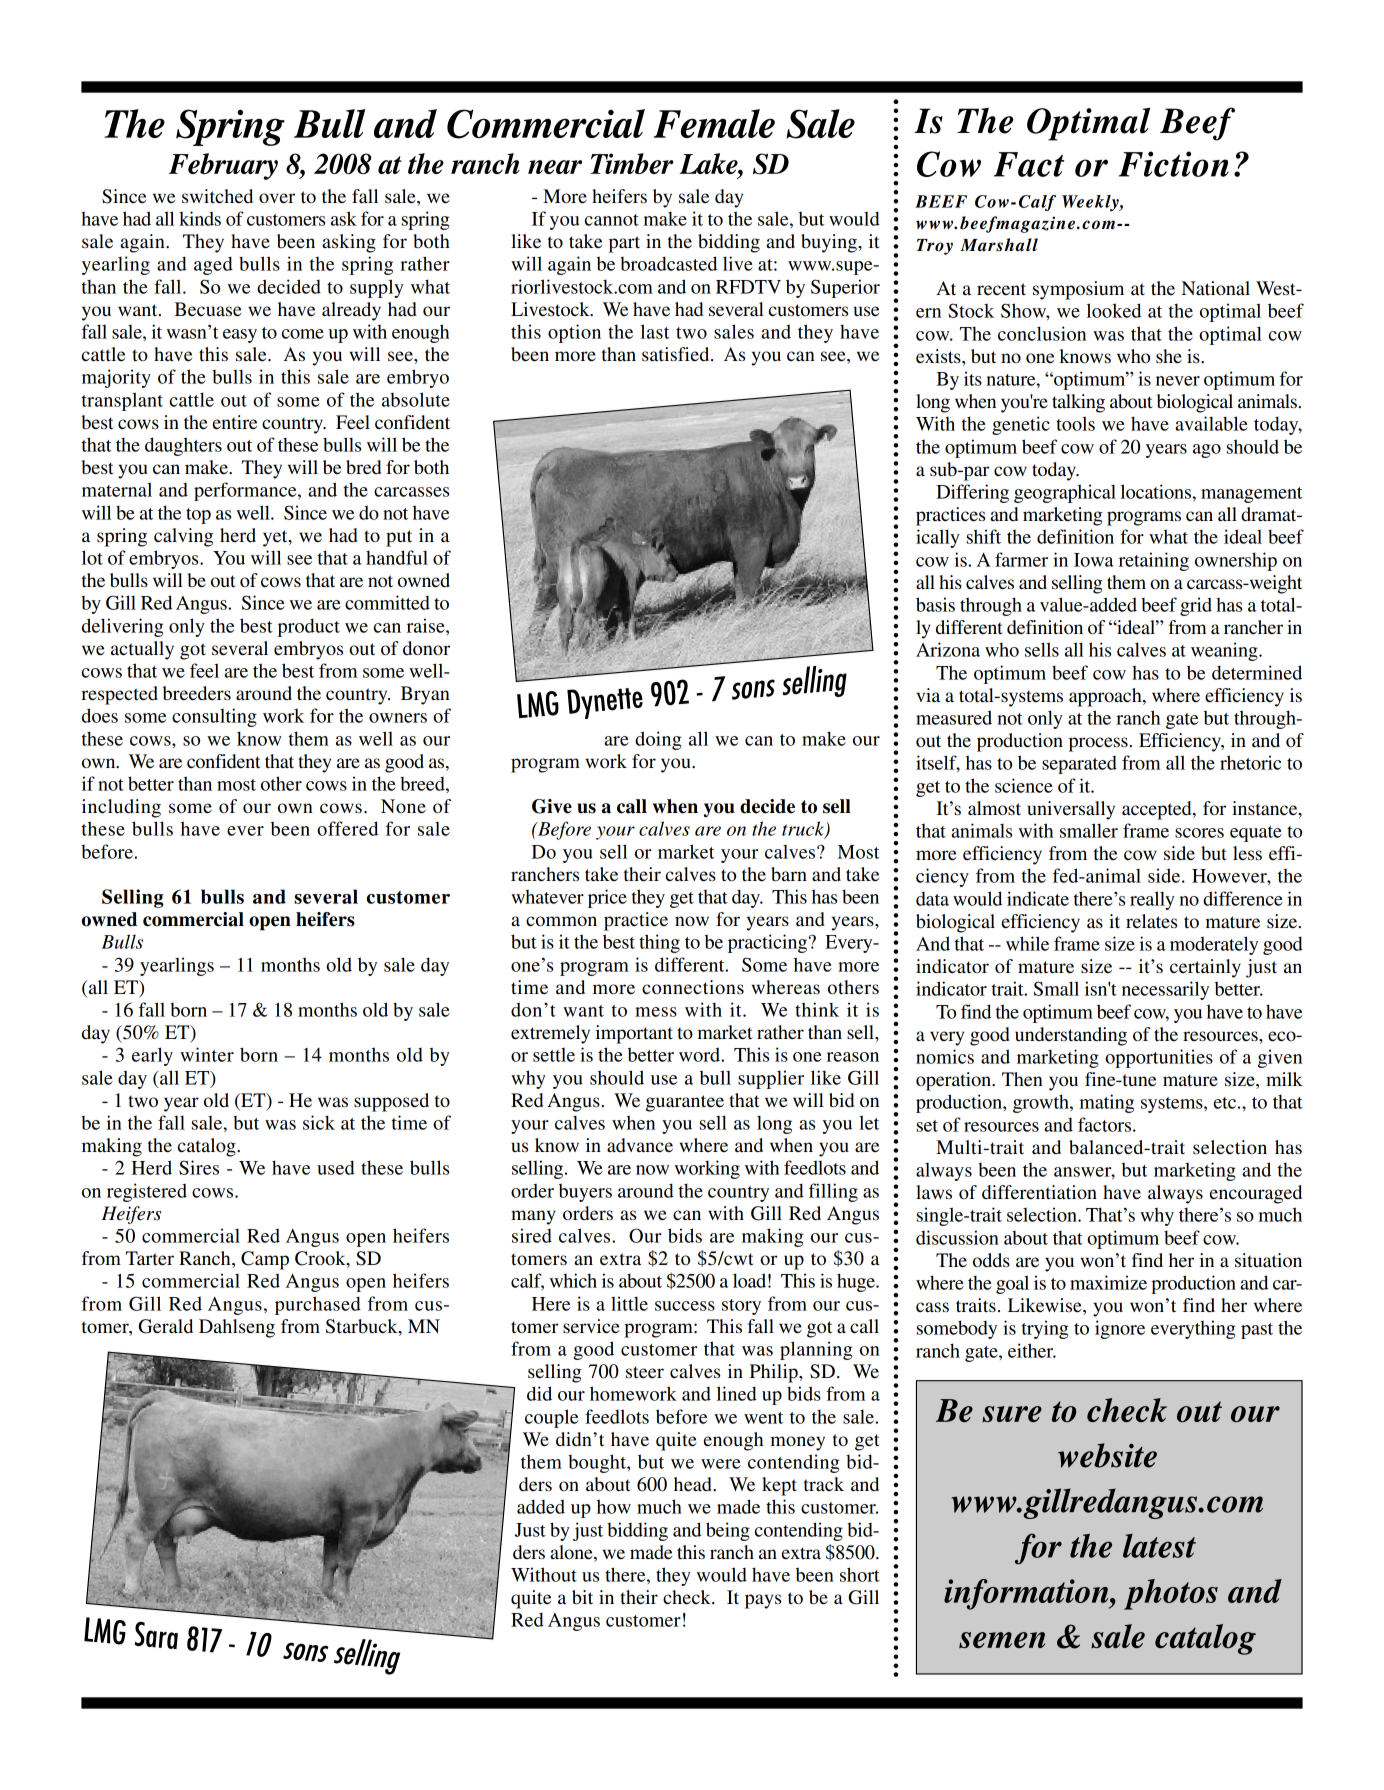 The image size is (1384, 1790). What do you see at coordinates (276, 538) in the image?
I see `yet` at bounding box center [276, 538].
